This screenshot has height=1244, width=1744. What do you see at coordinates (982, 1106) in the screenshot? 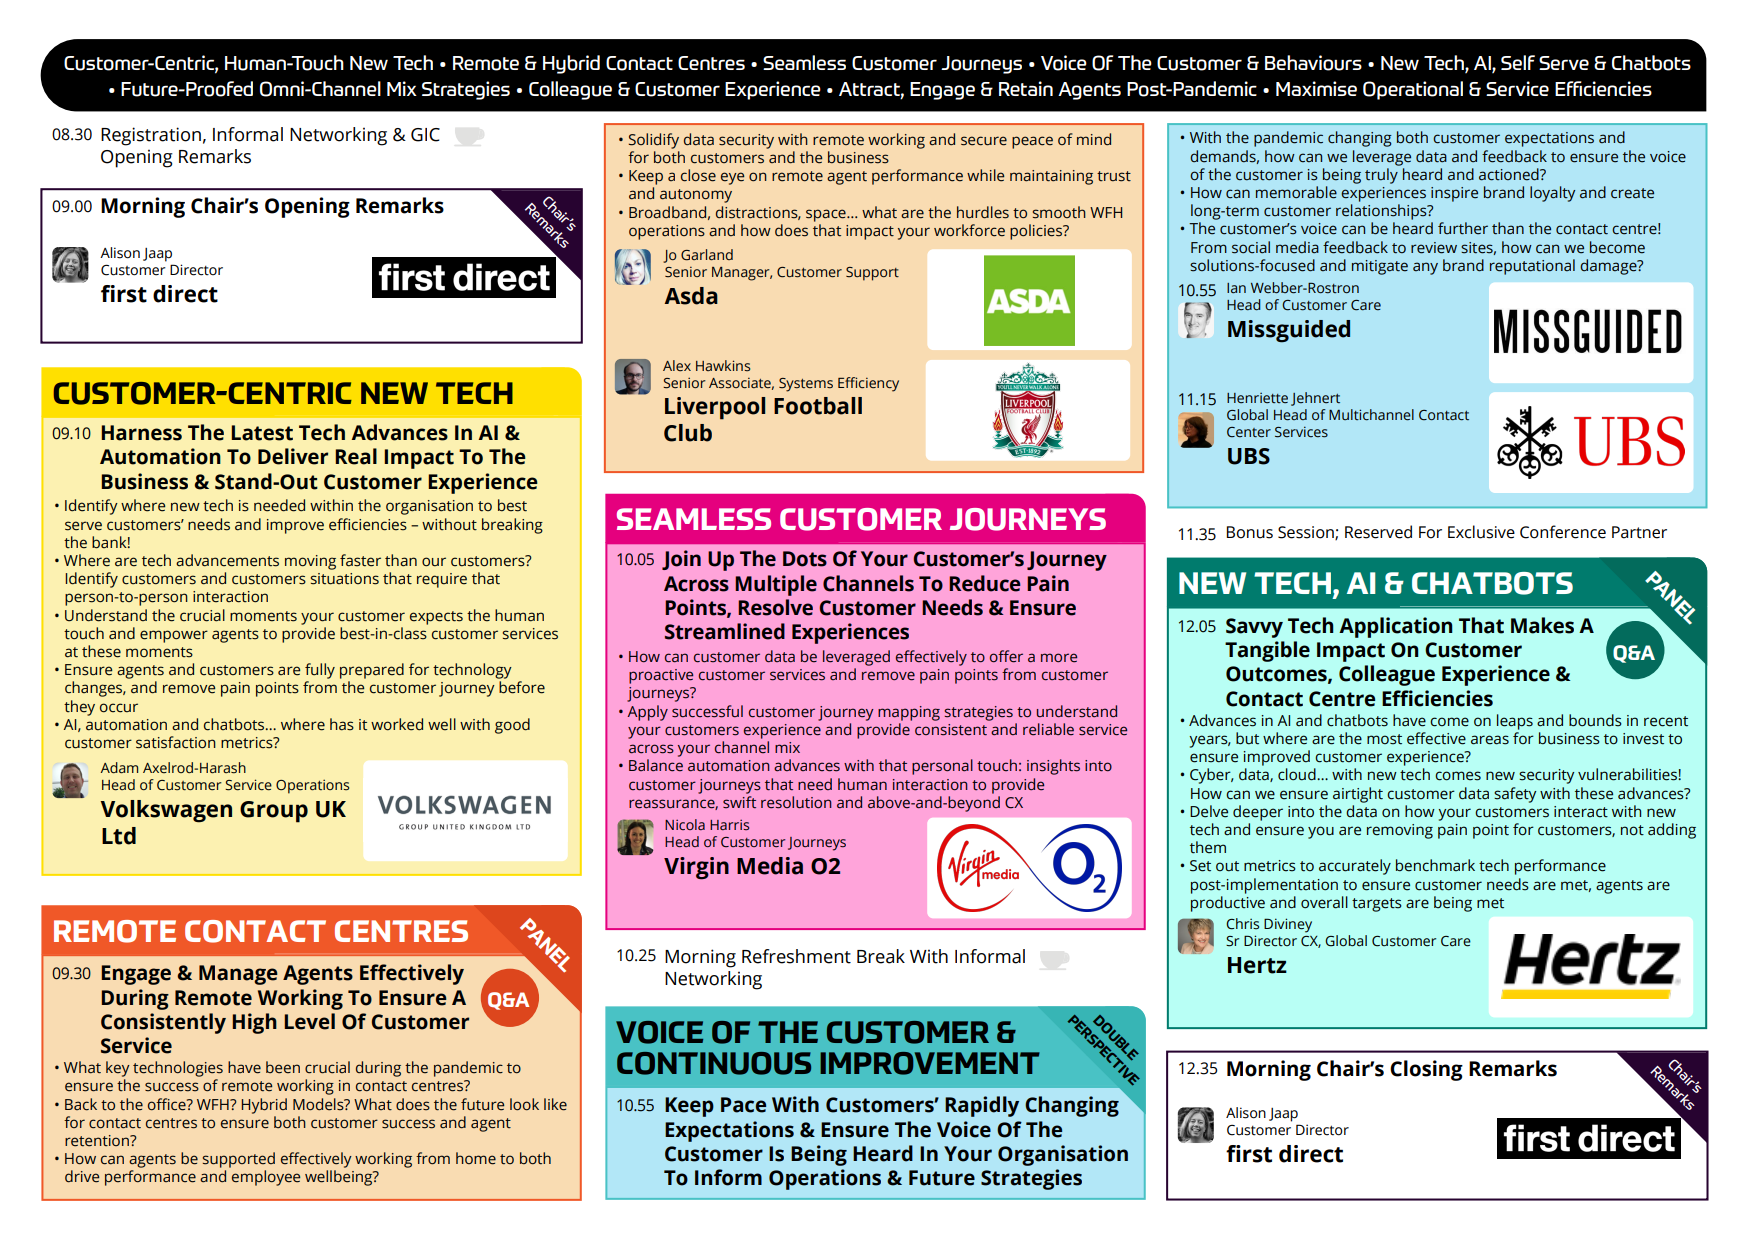
I see `Rapidly` at bounding box center [982, 1106].
